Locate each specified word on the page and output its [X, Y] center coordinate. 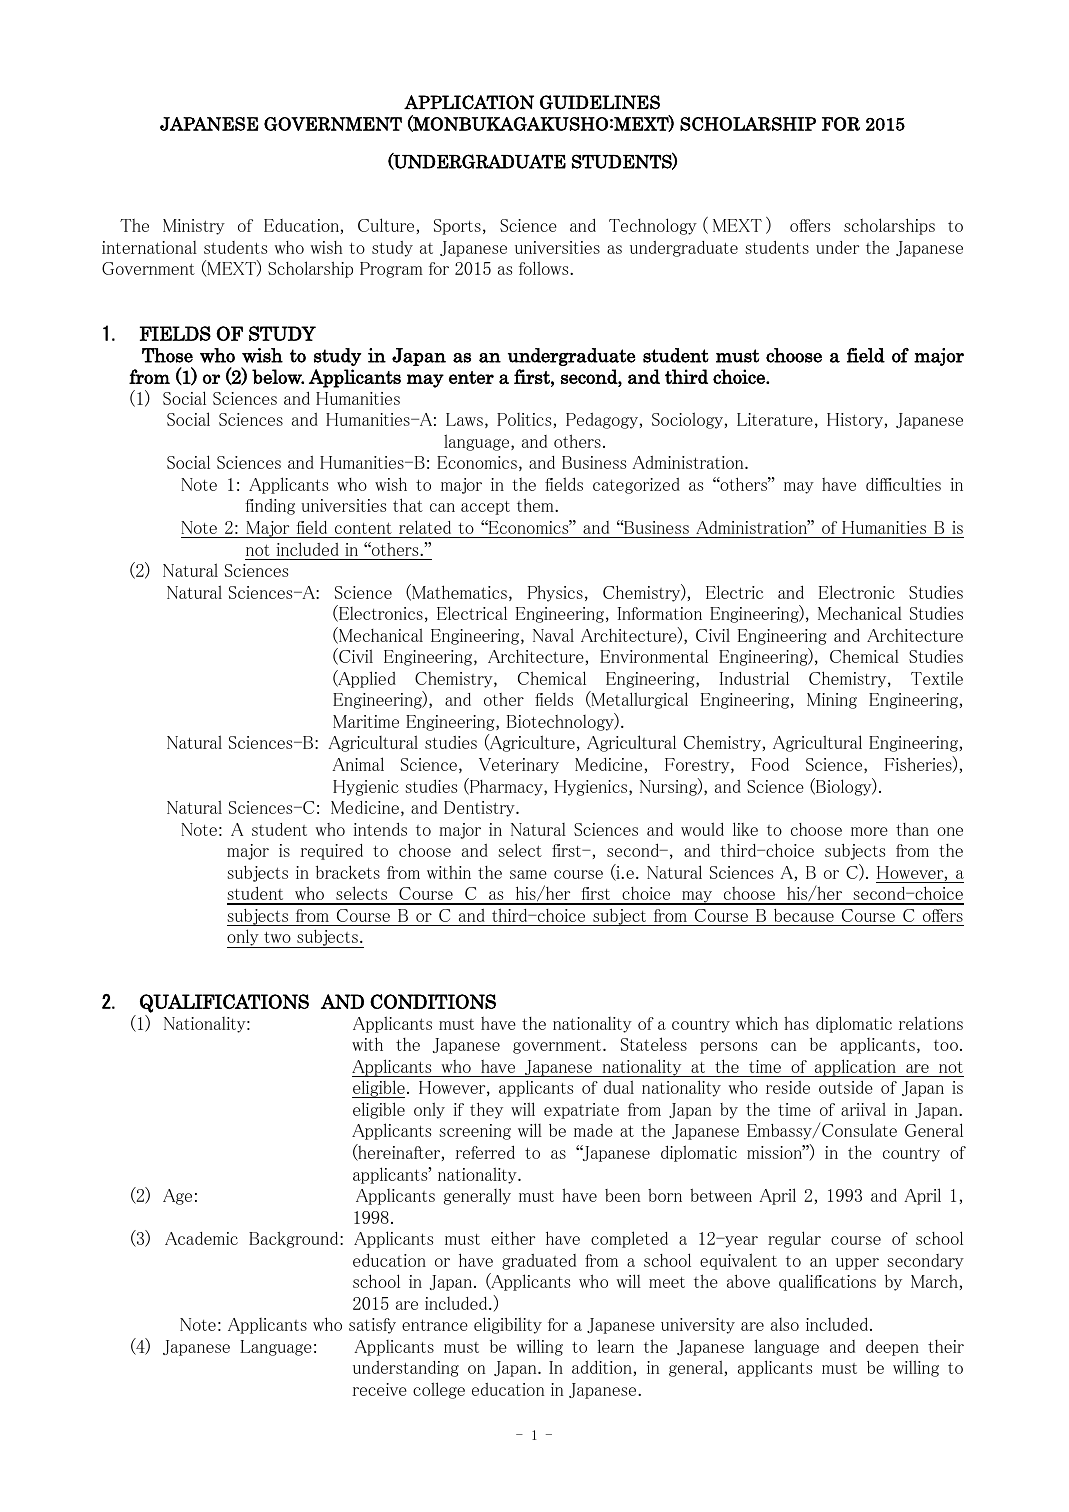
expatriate [581, 1111]
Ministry [194, 227]
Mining [832, 701]
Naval [553, 635]
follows [545, 268]
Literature [775, 419]
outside [846, 1087]
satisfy [372, 1326]
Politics [524, 419]
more [869, 831]
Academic [201, 1238]
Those [167, 355]
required [331, 852]
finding [270, 507]
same [528, 874]
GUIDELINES [600, 102]
